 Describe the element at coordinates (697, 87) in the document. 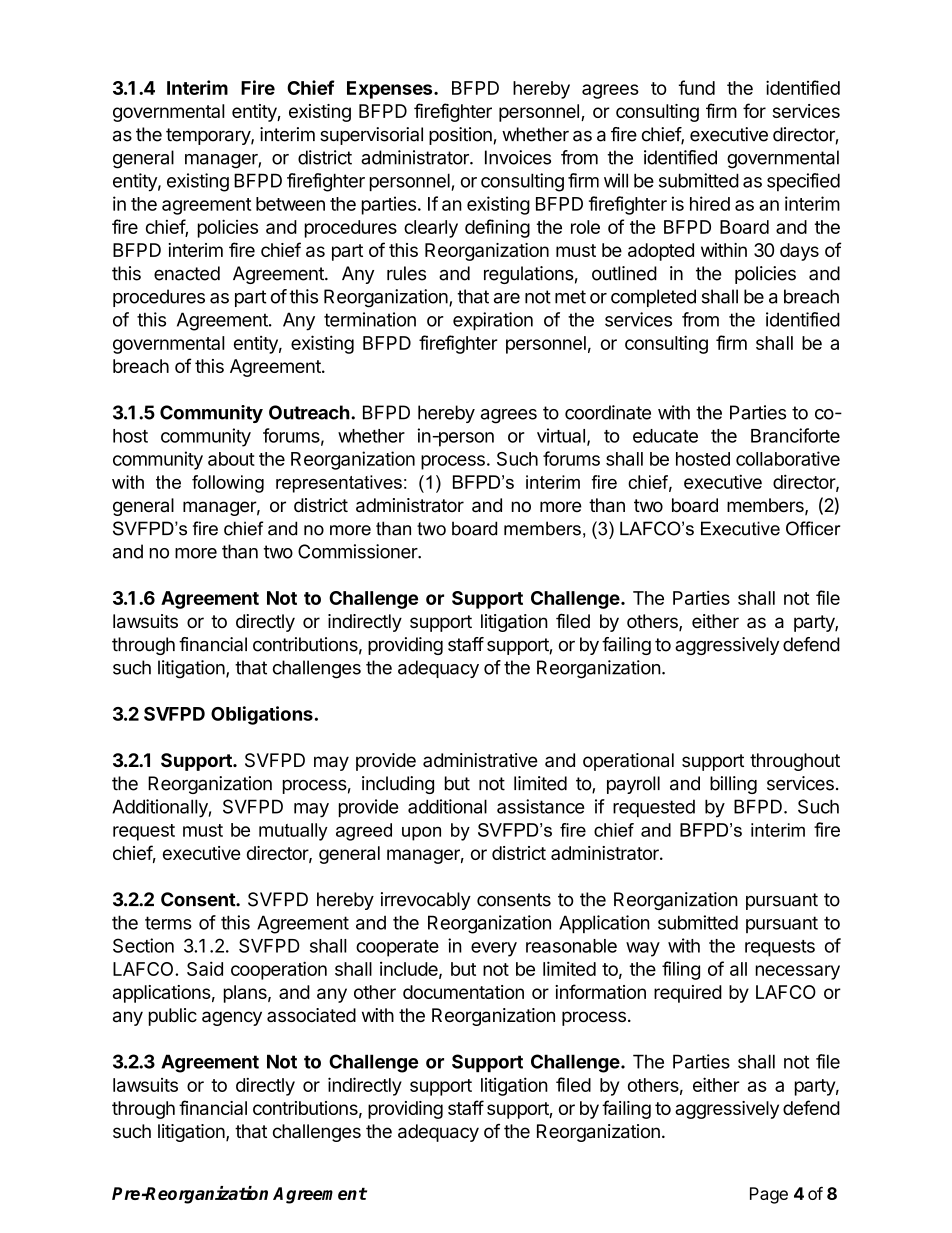

I see `fund` at that location.
